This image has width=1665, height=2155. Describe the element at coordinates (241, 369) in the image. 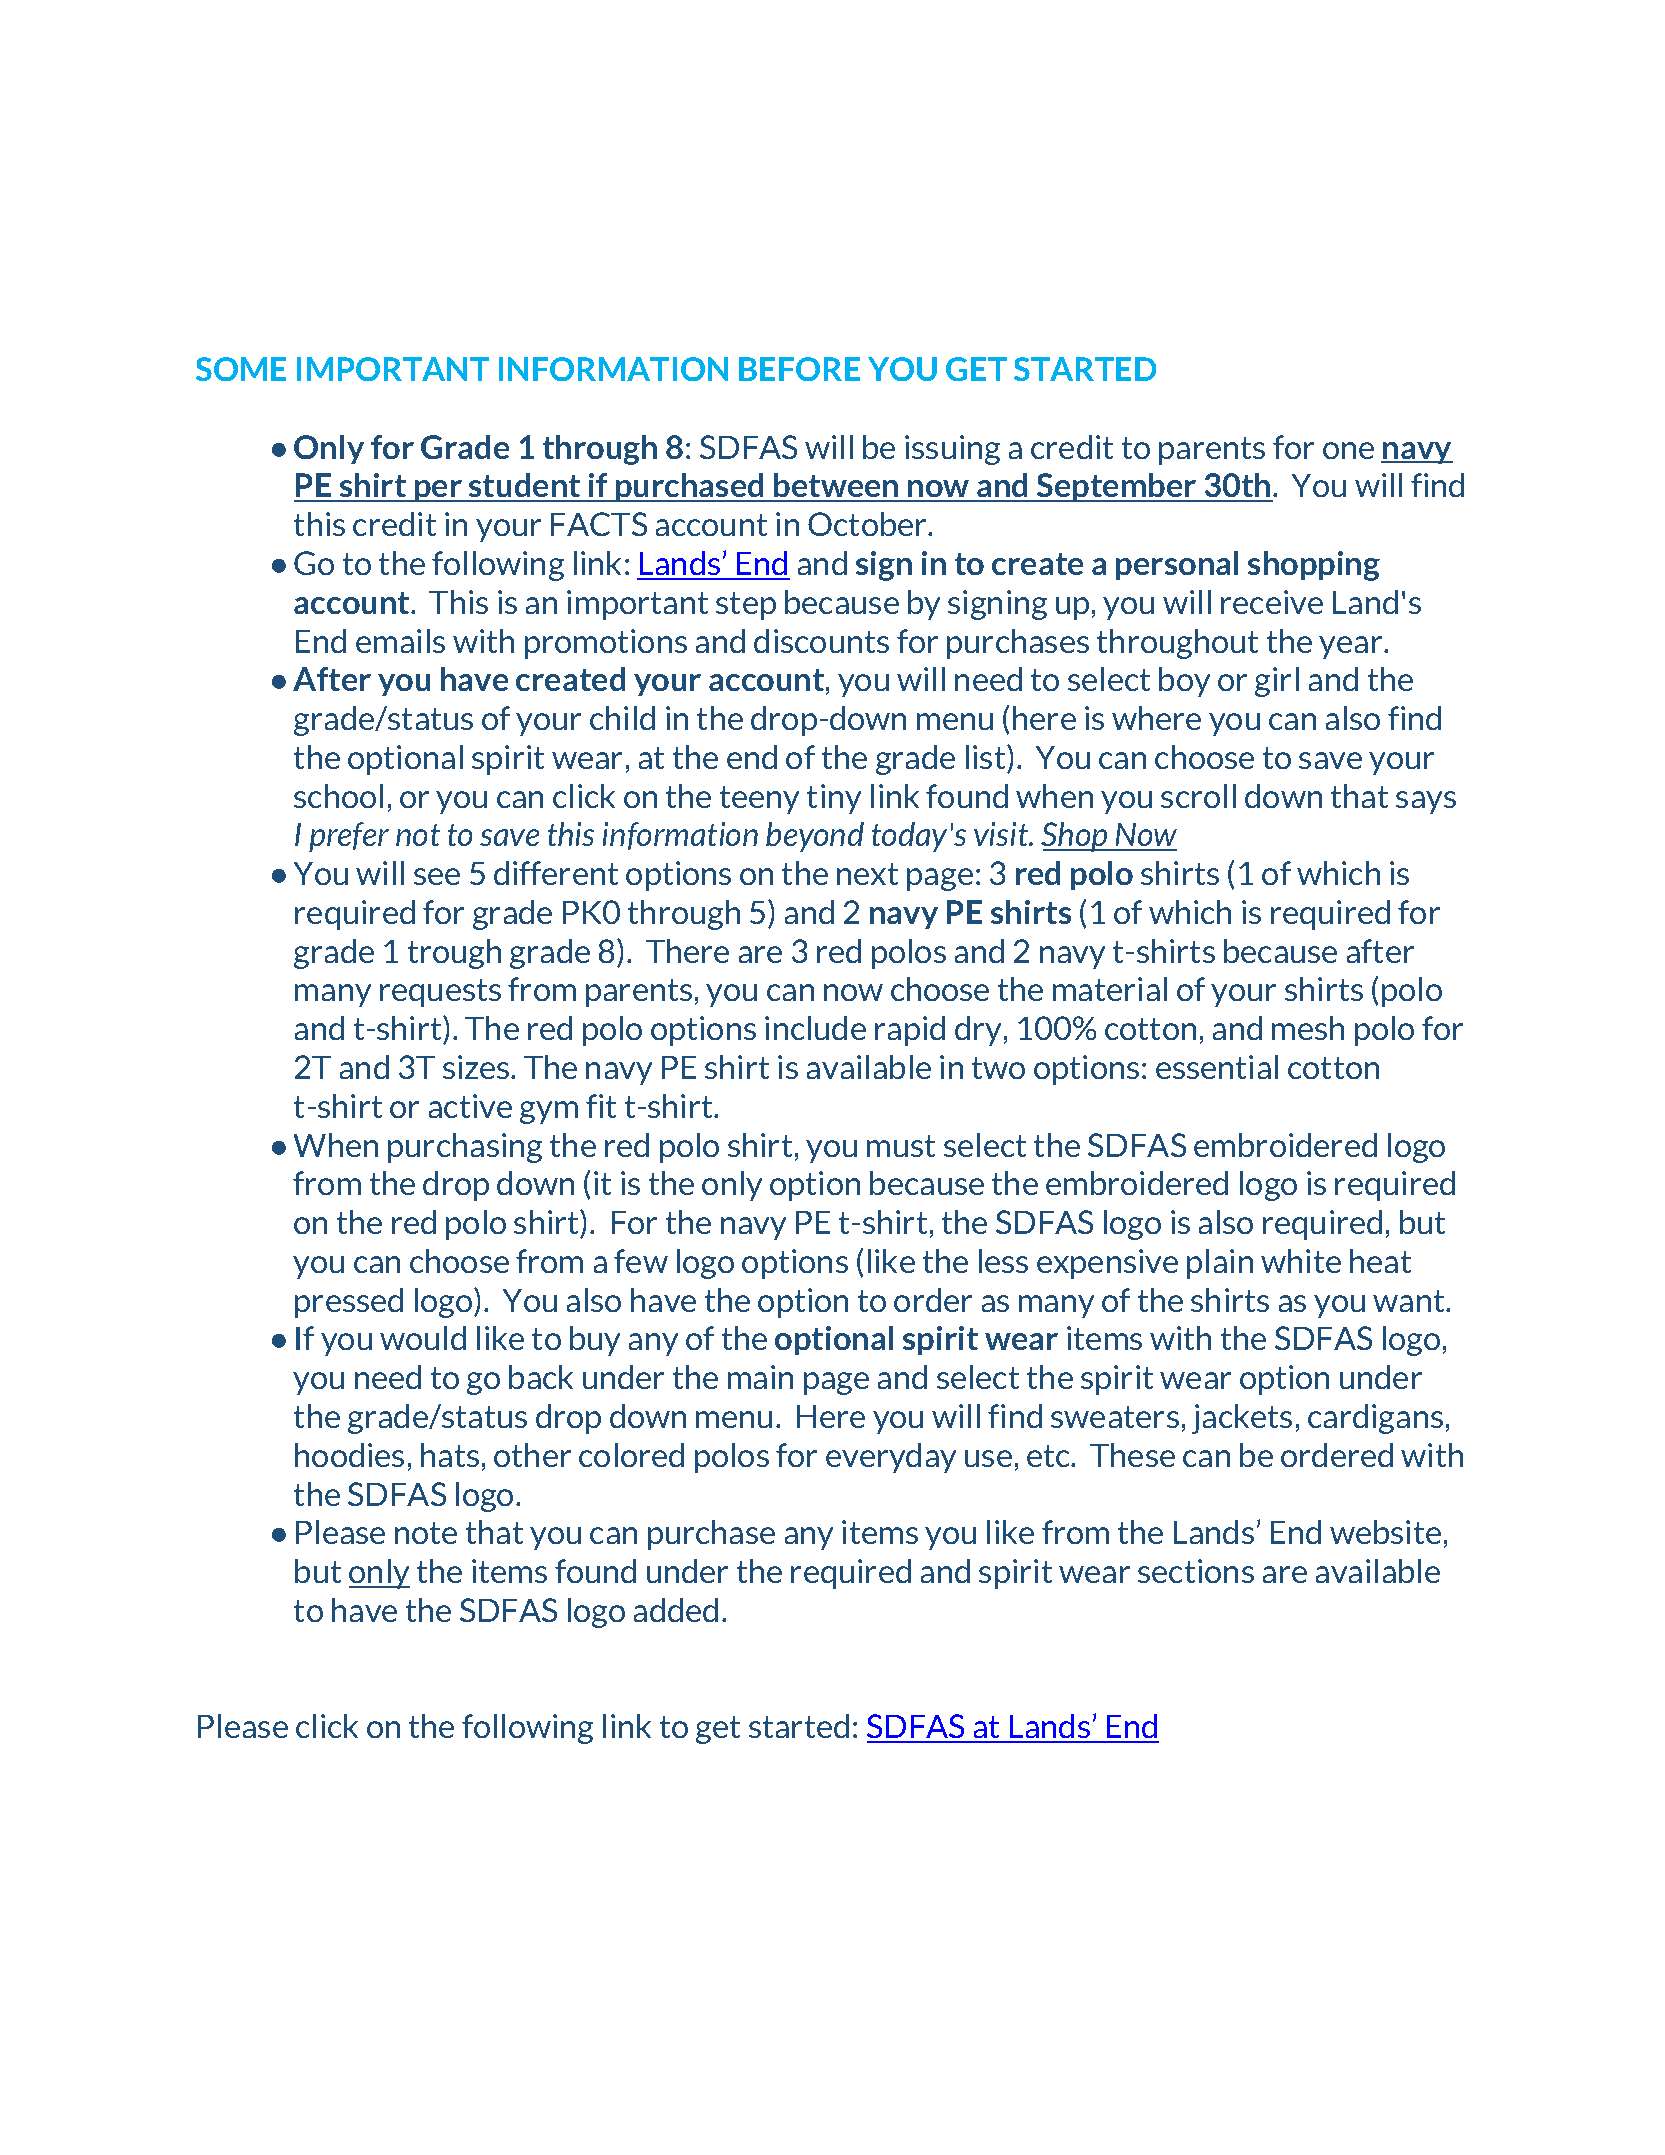

I see `SOME` at that location.
